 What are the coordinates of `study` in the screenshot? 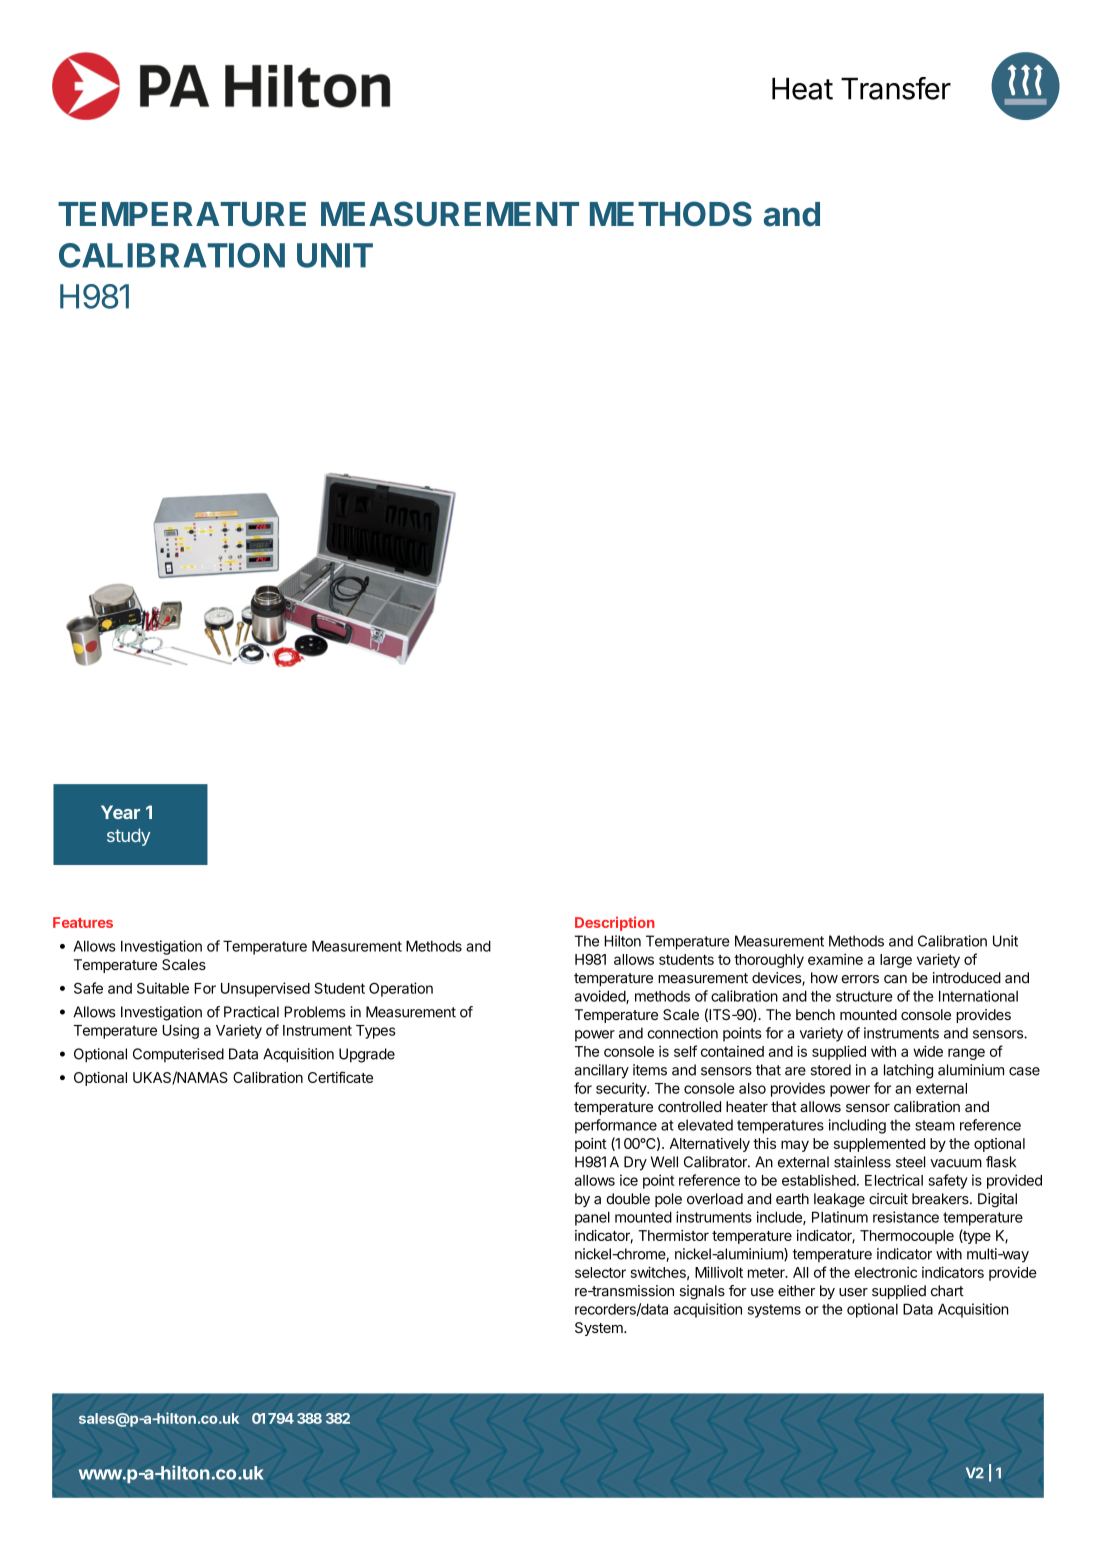 It's located at (128, 837).
